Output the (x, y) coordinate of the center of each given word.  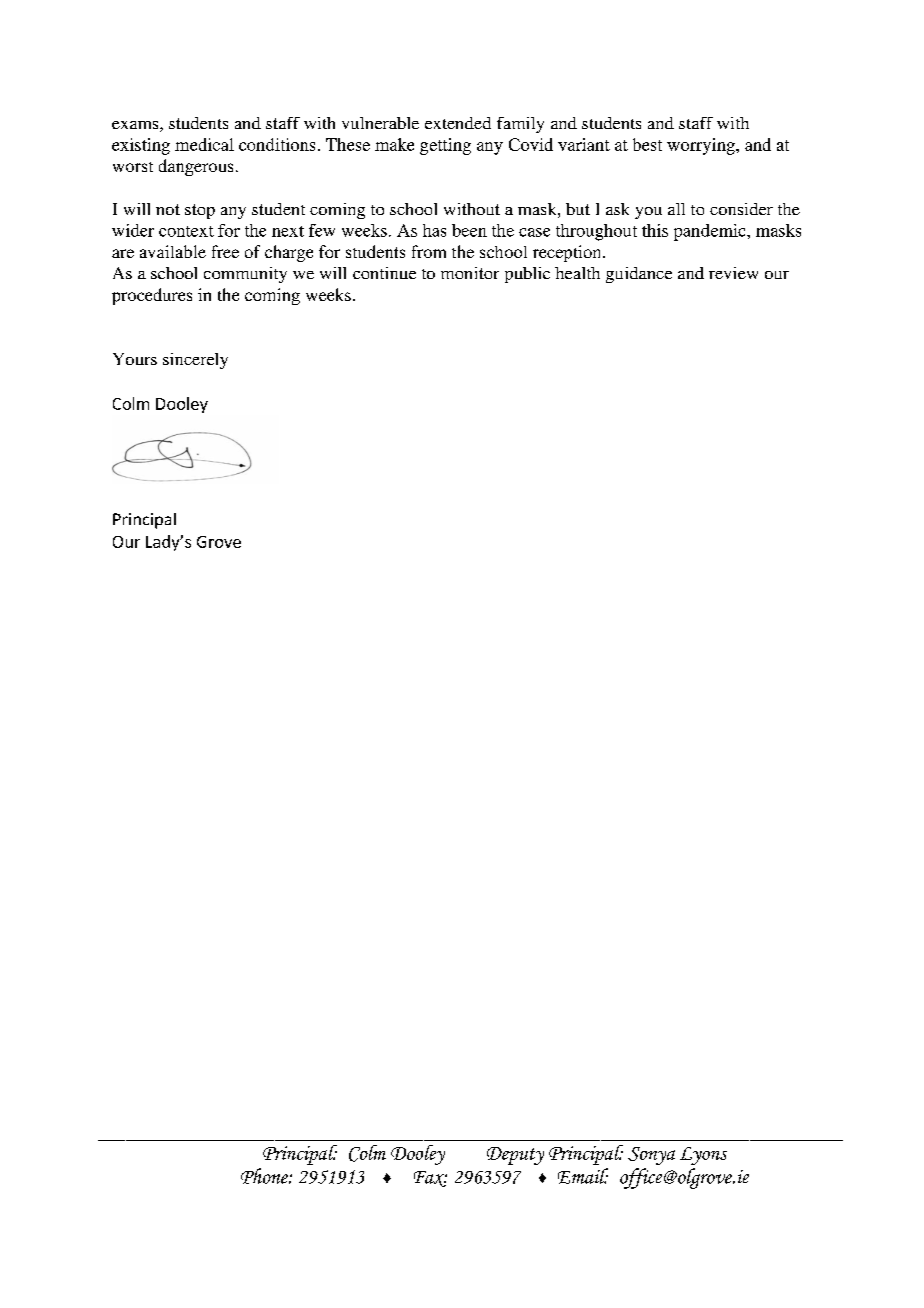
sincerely (195, 361)
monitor (470, 273)
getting (445, 146)
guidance (639, 275)
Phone (265, 1176)
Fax (430, 1179)
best (647, 144)
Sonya (651, 1156)
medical (204, 144)
